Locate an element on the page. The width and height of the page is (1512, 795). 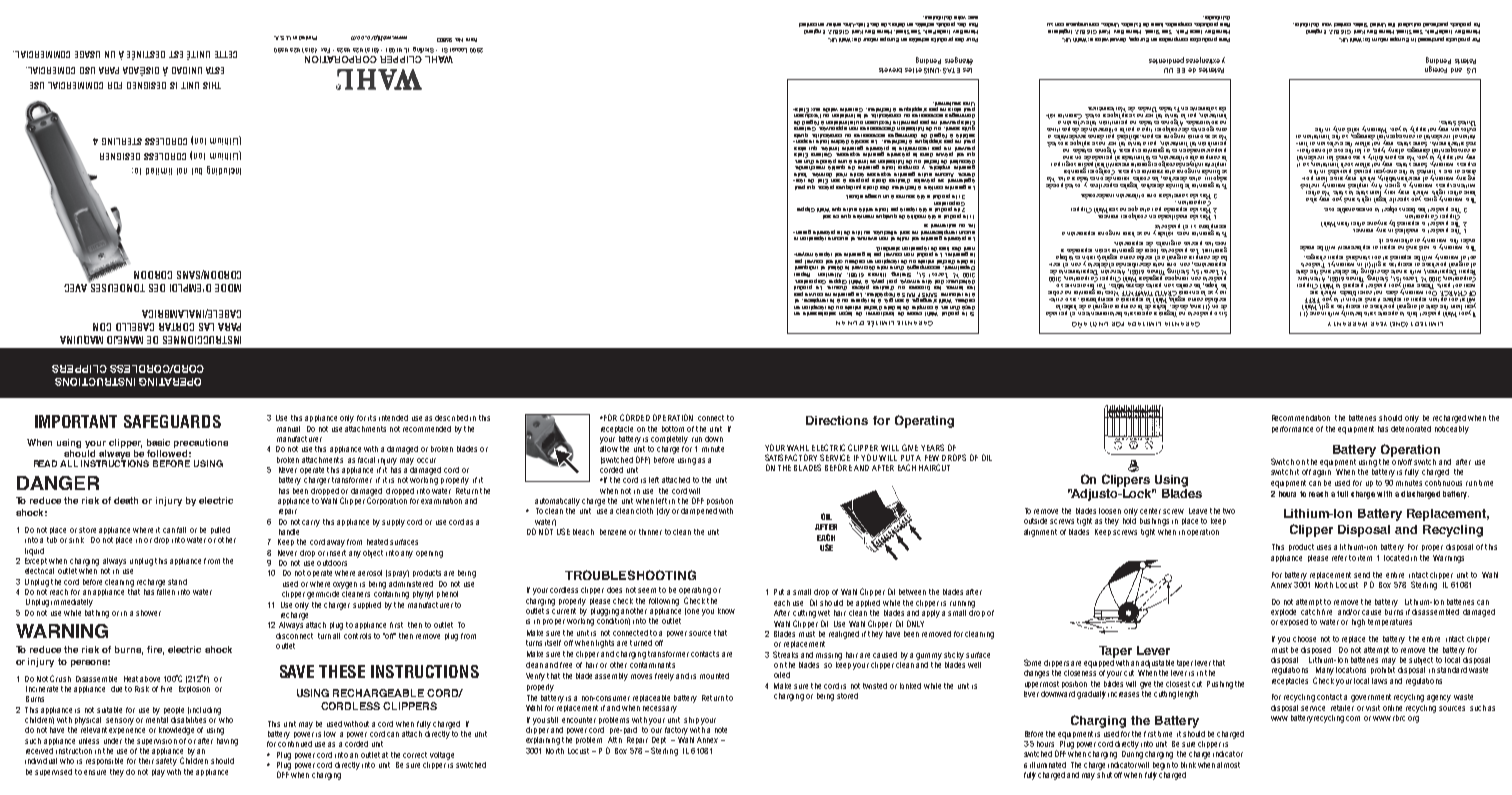
pulled is located at coordinates (220, 530).
